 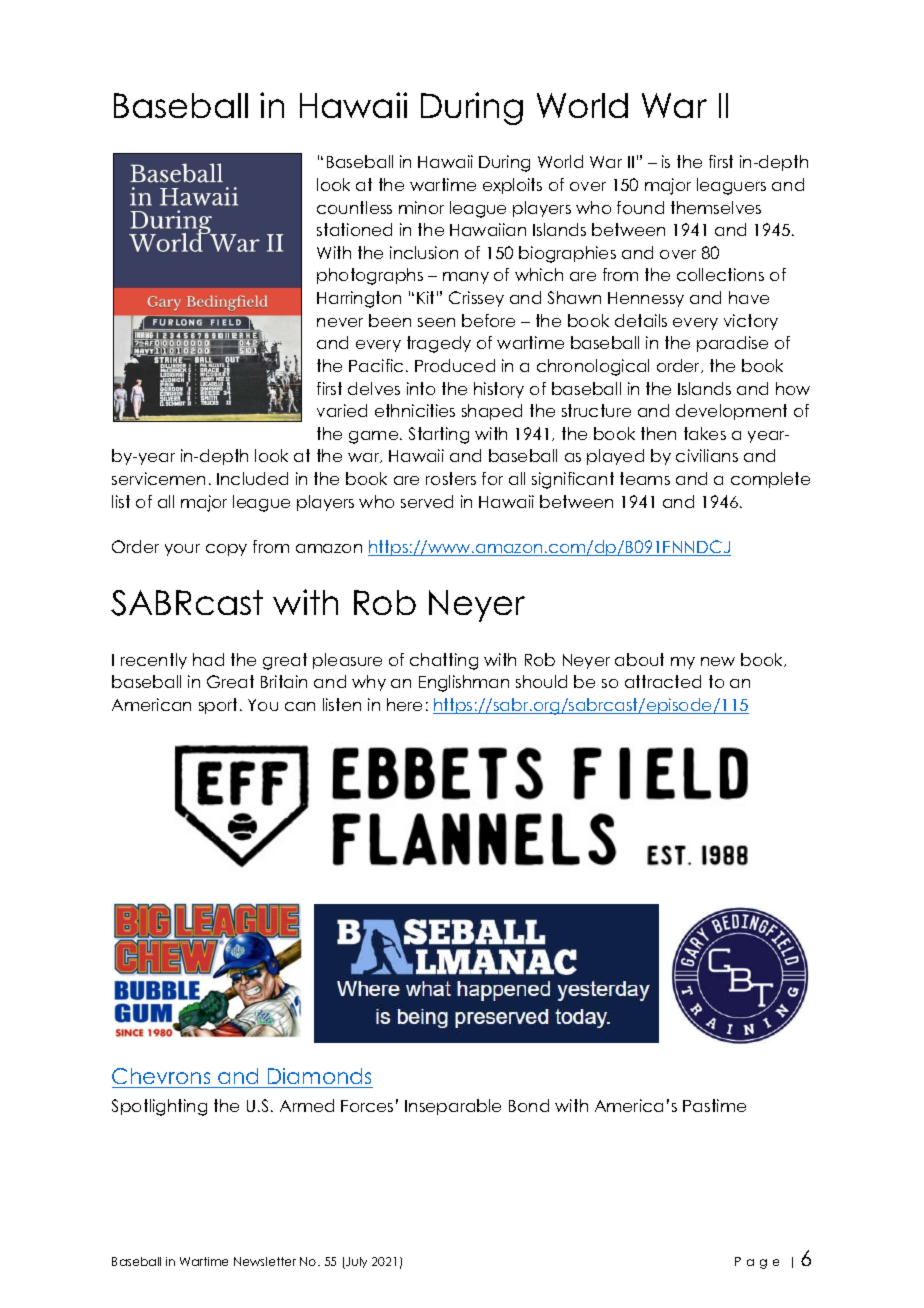 I want to click on complete, so click(x=770, y=480).
